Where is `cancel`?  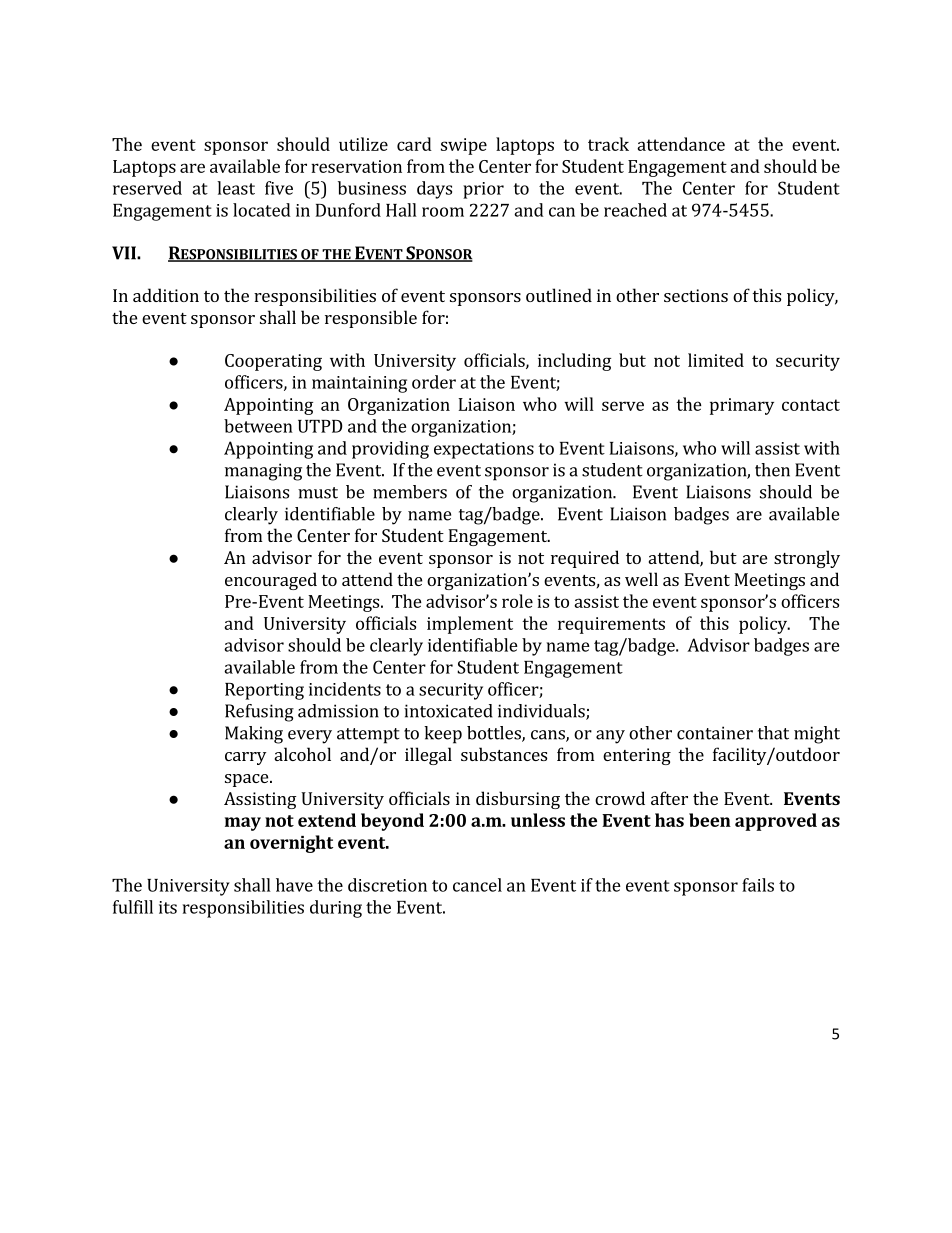 cancel is located at coordinates (477, 885).
